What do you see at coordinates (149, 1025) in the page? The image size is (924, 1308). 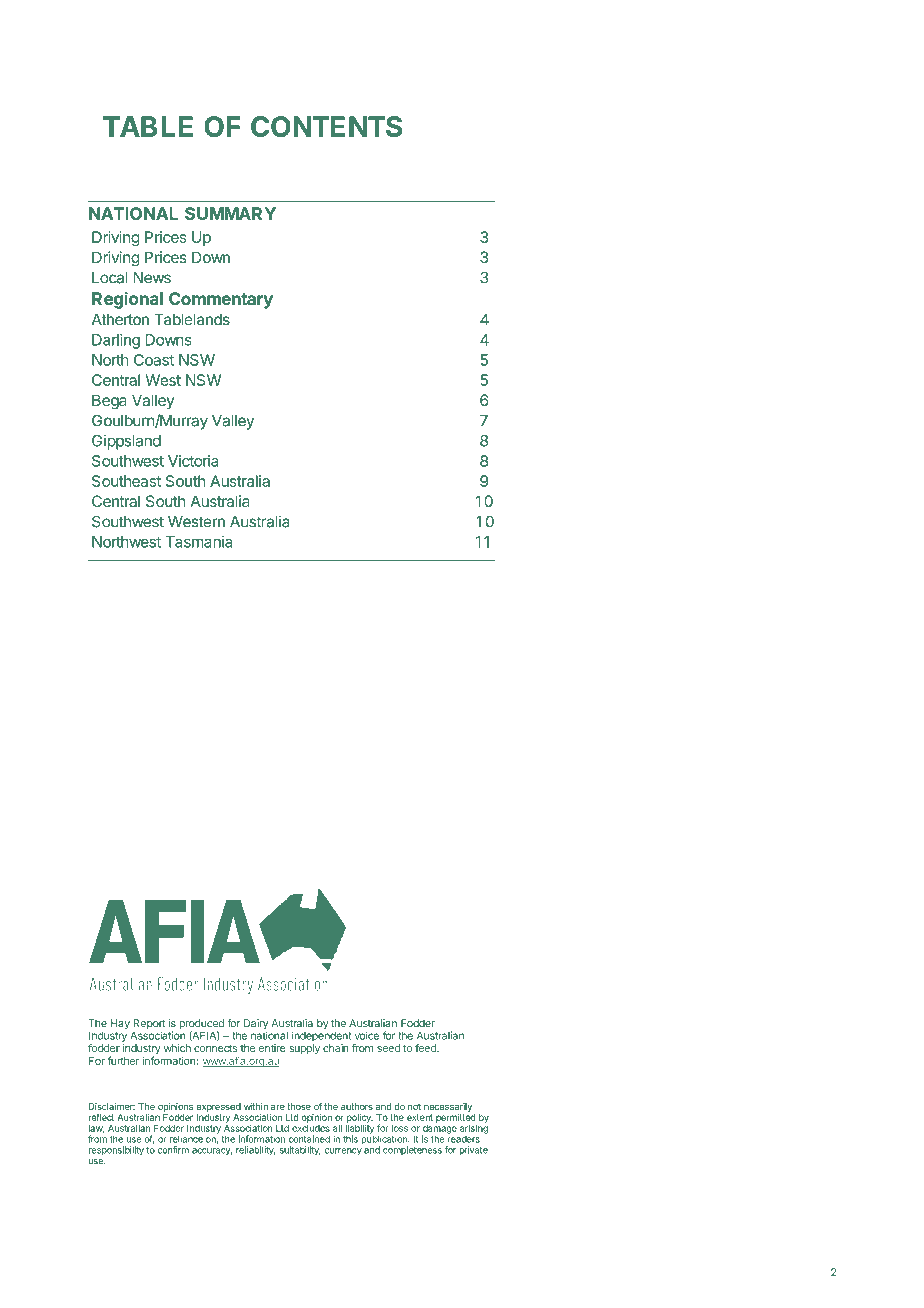 I see `Report` at bounding box center [149, 1025].
